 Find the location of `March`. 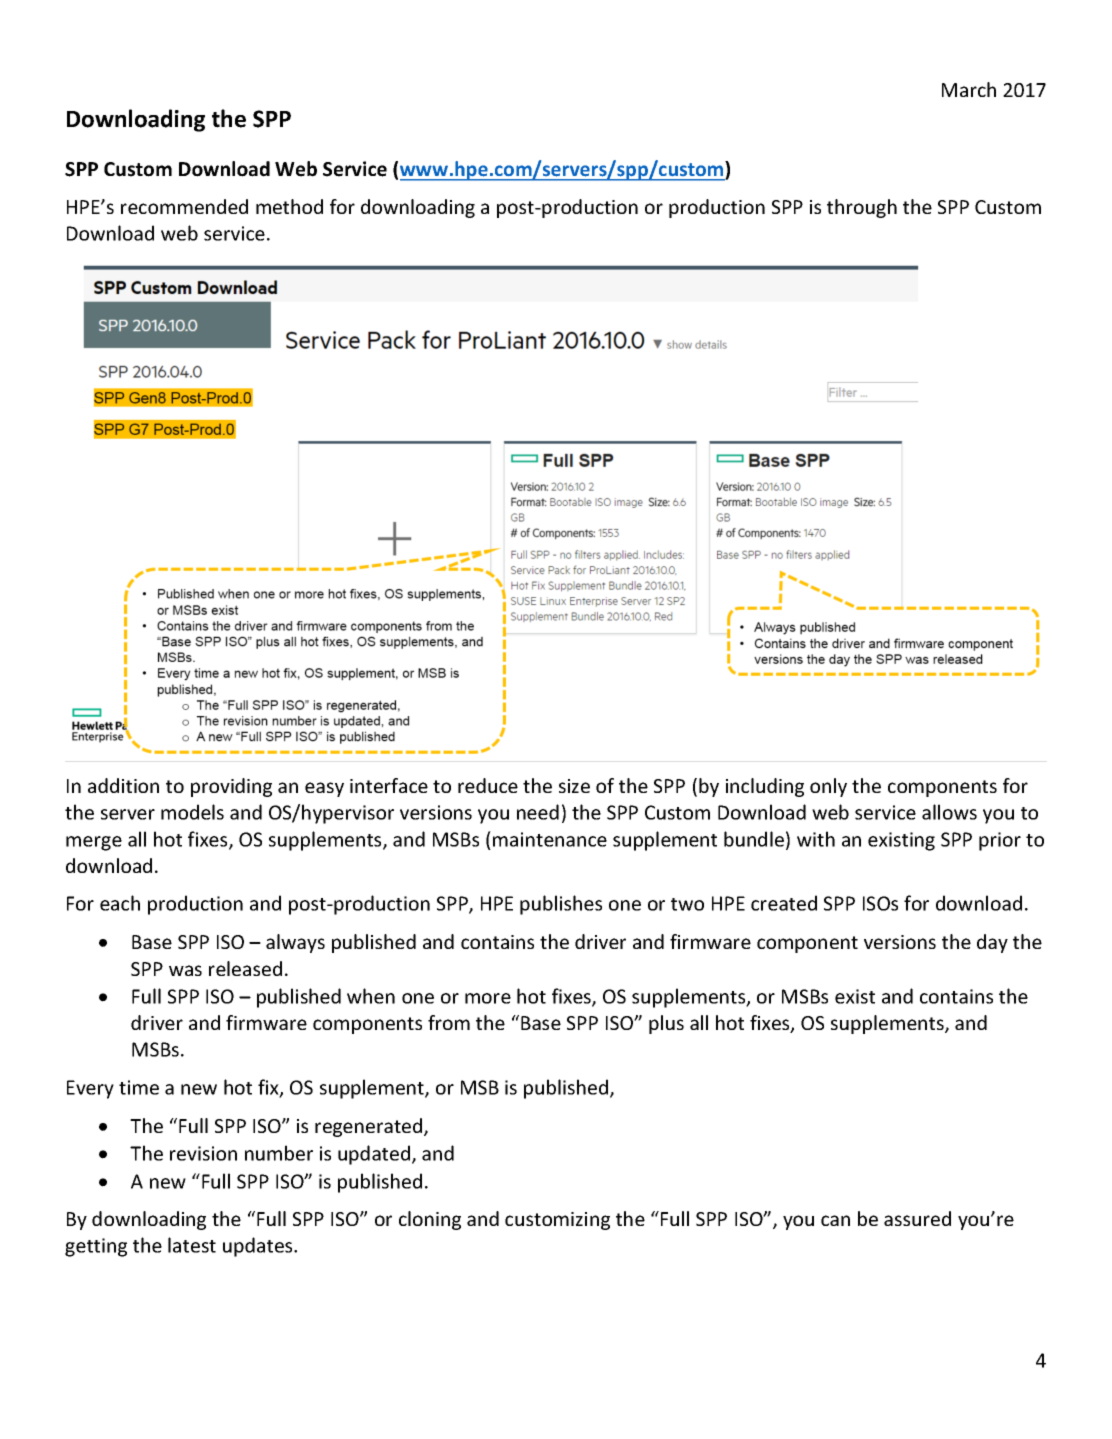

March is located at coordinates (969, 89).
